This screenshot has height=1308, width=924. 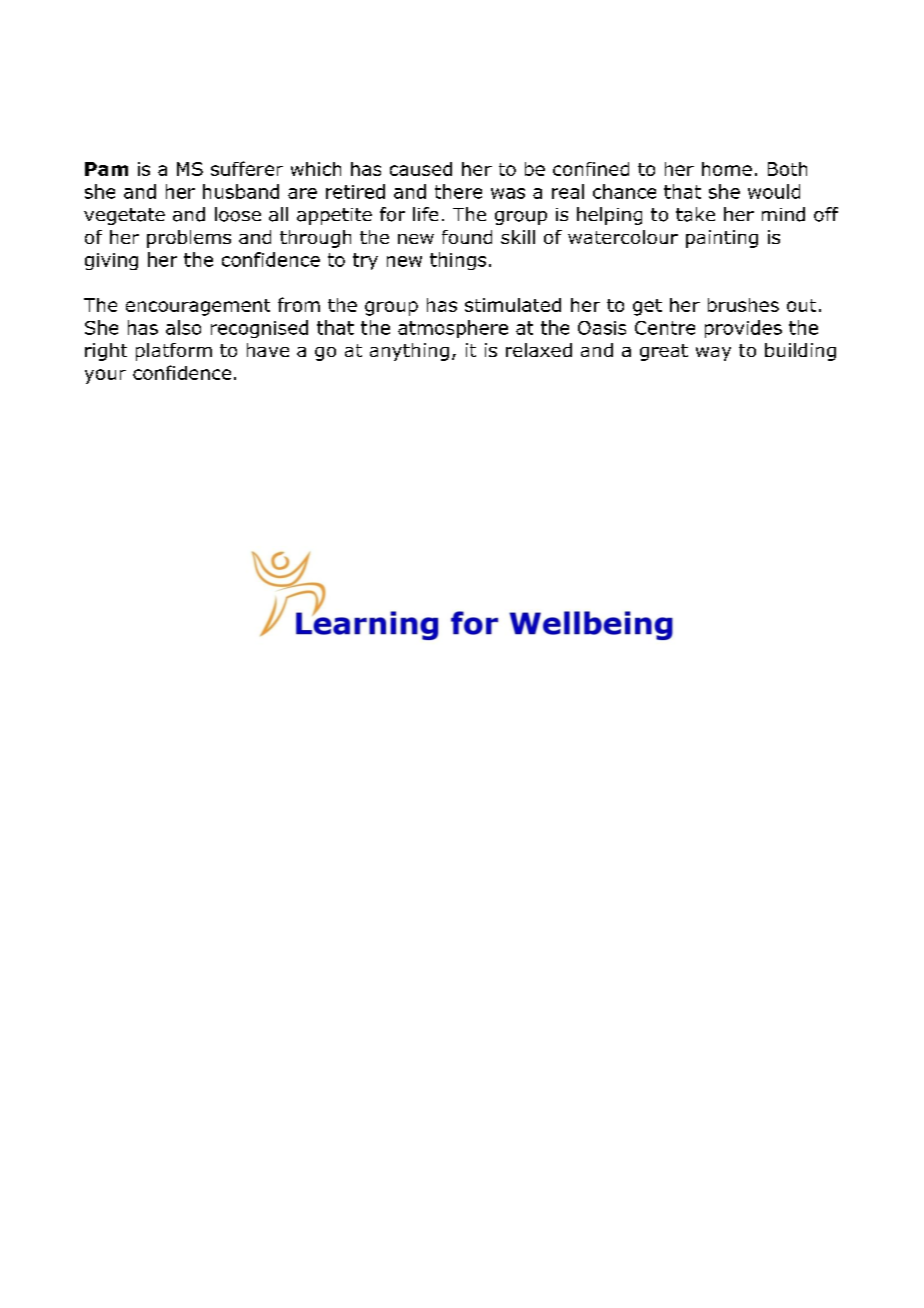 I want to click on caused, so click(x=421, y=169).
